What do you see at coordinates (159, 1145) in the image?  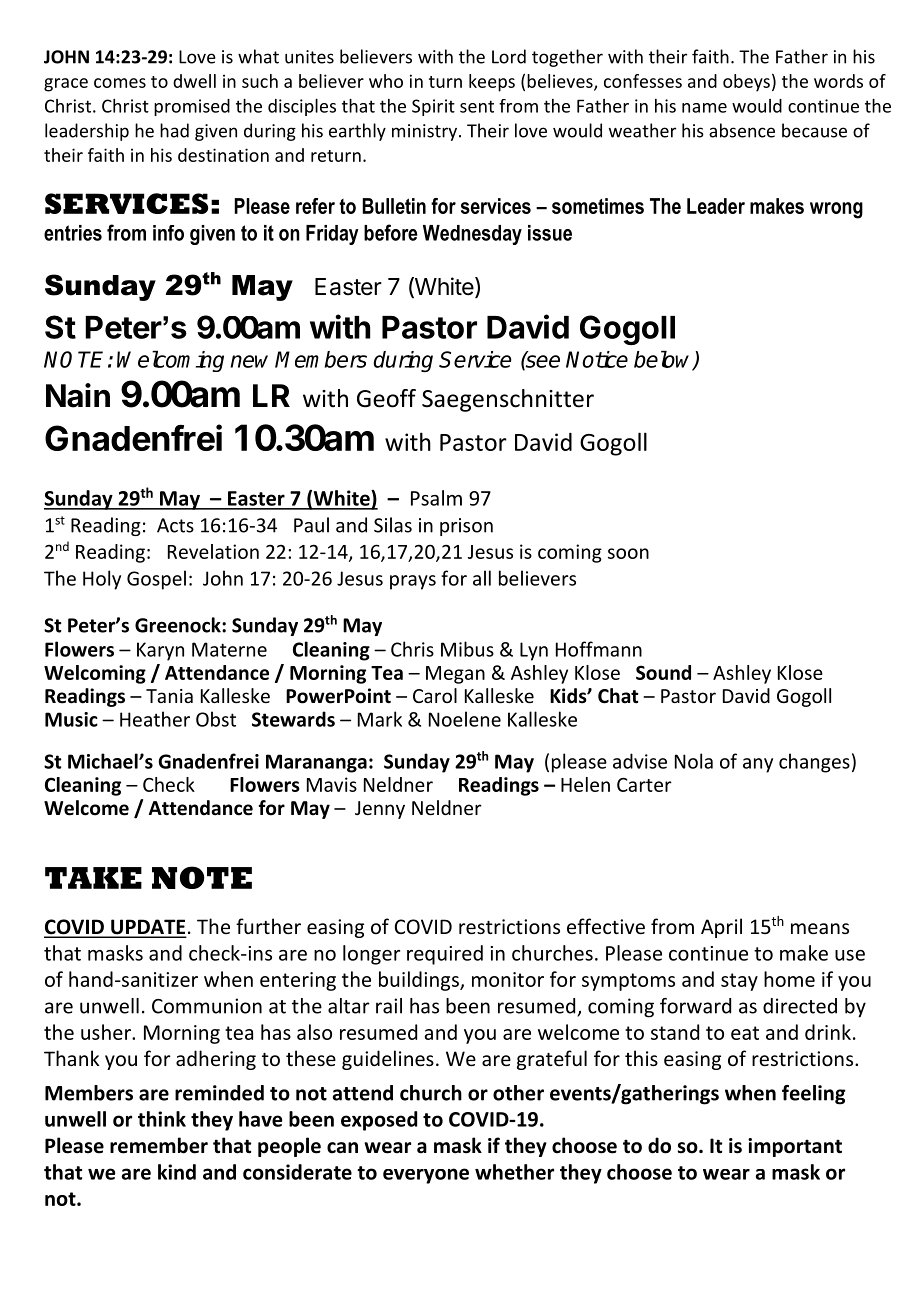 I see `remember` at bounding box center [159, 1145].
